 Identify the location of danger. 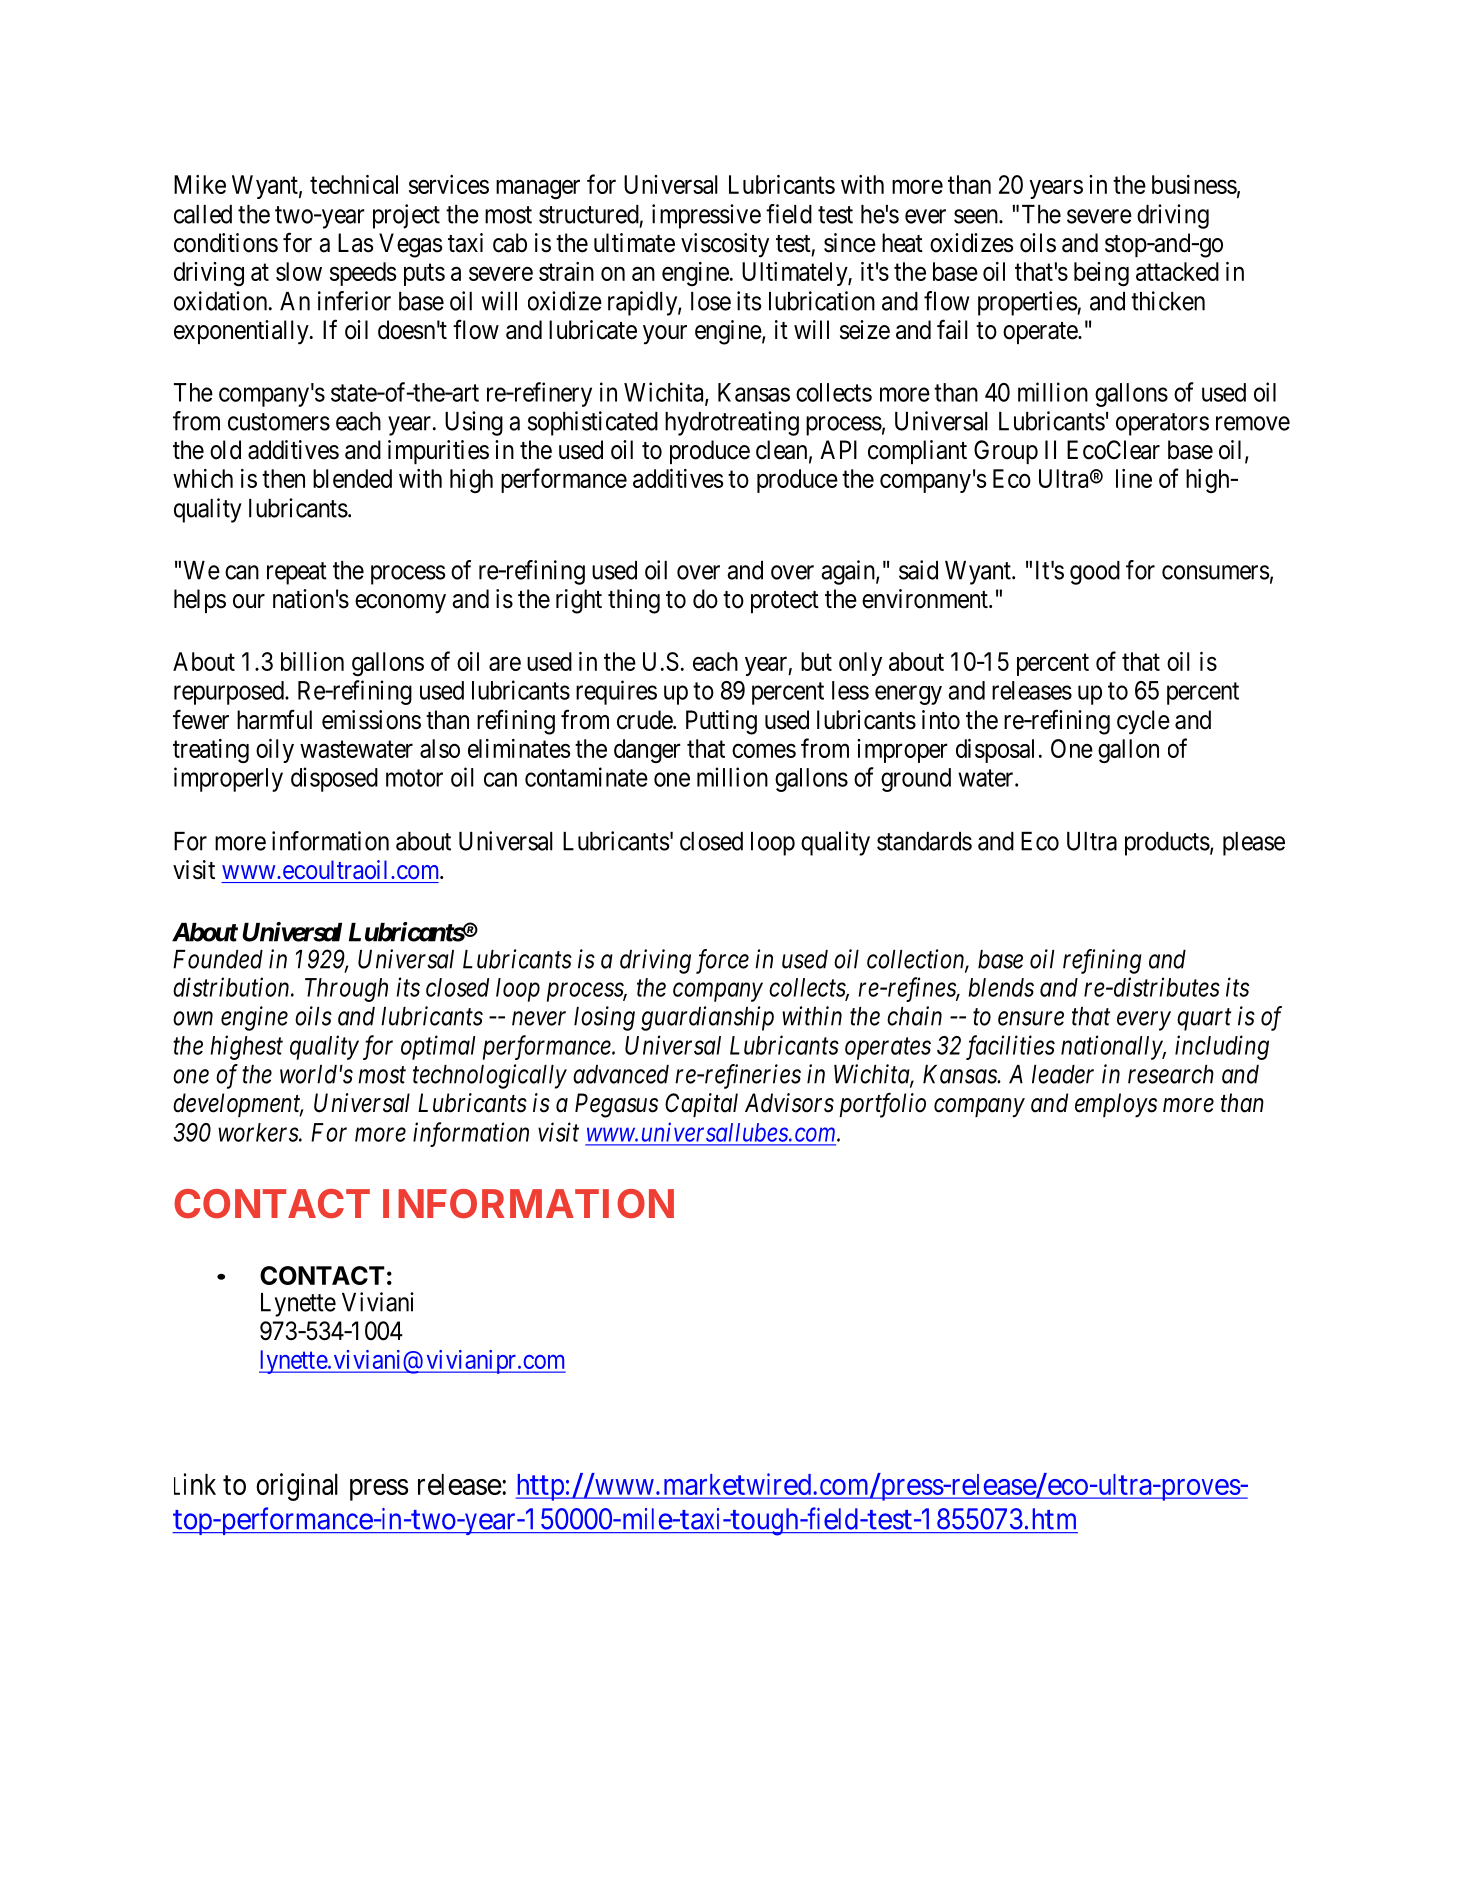
(647, 751).
